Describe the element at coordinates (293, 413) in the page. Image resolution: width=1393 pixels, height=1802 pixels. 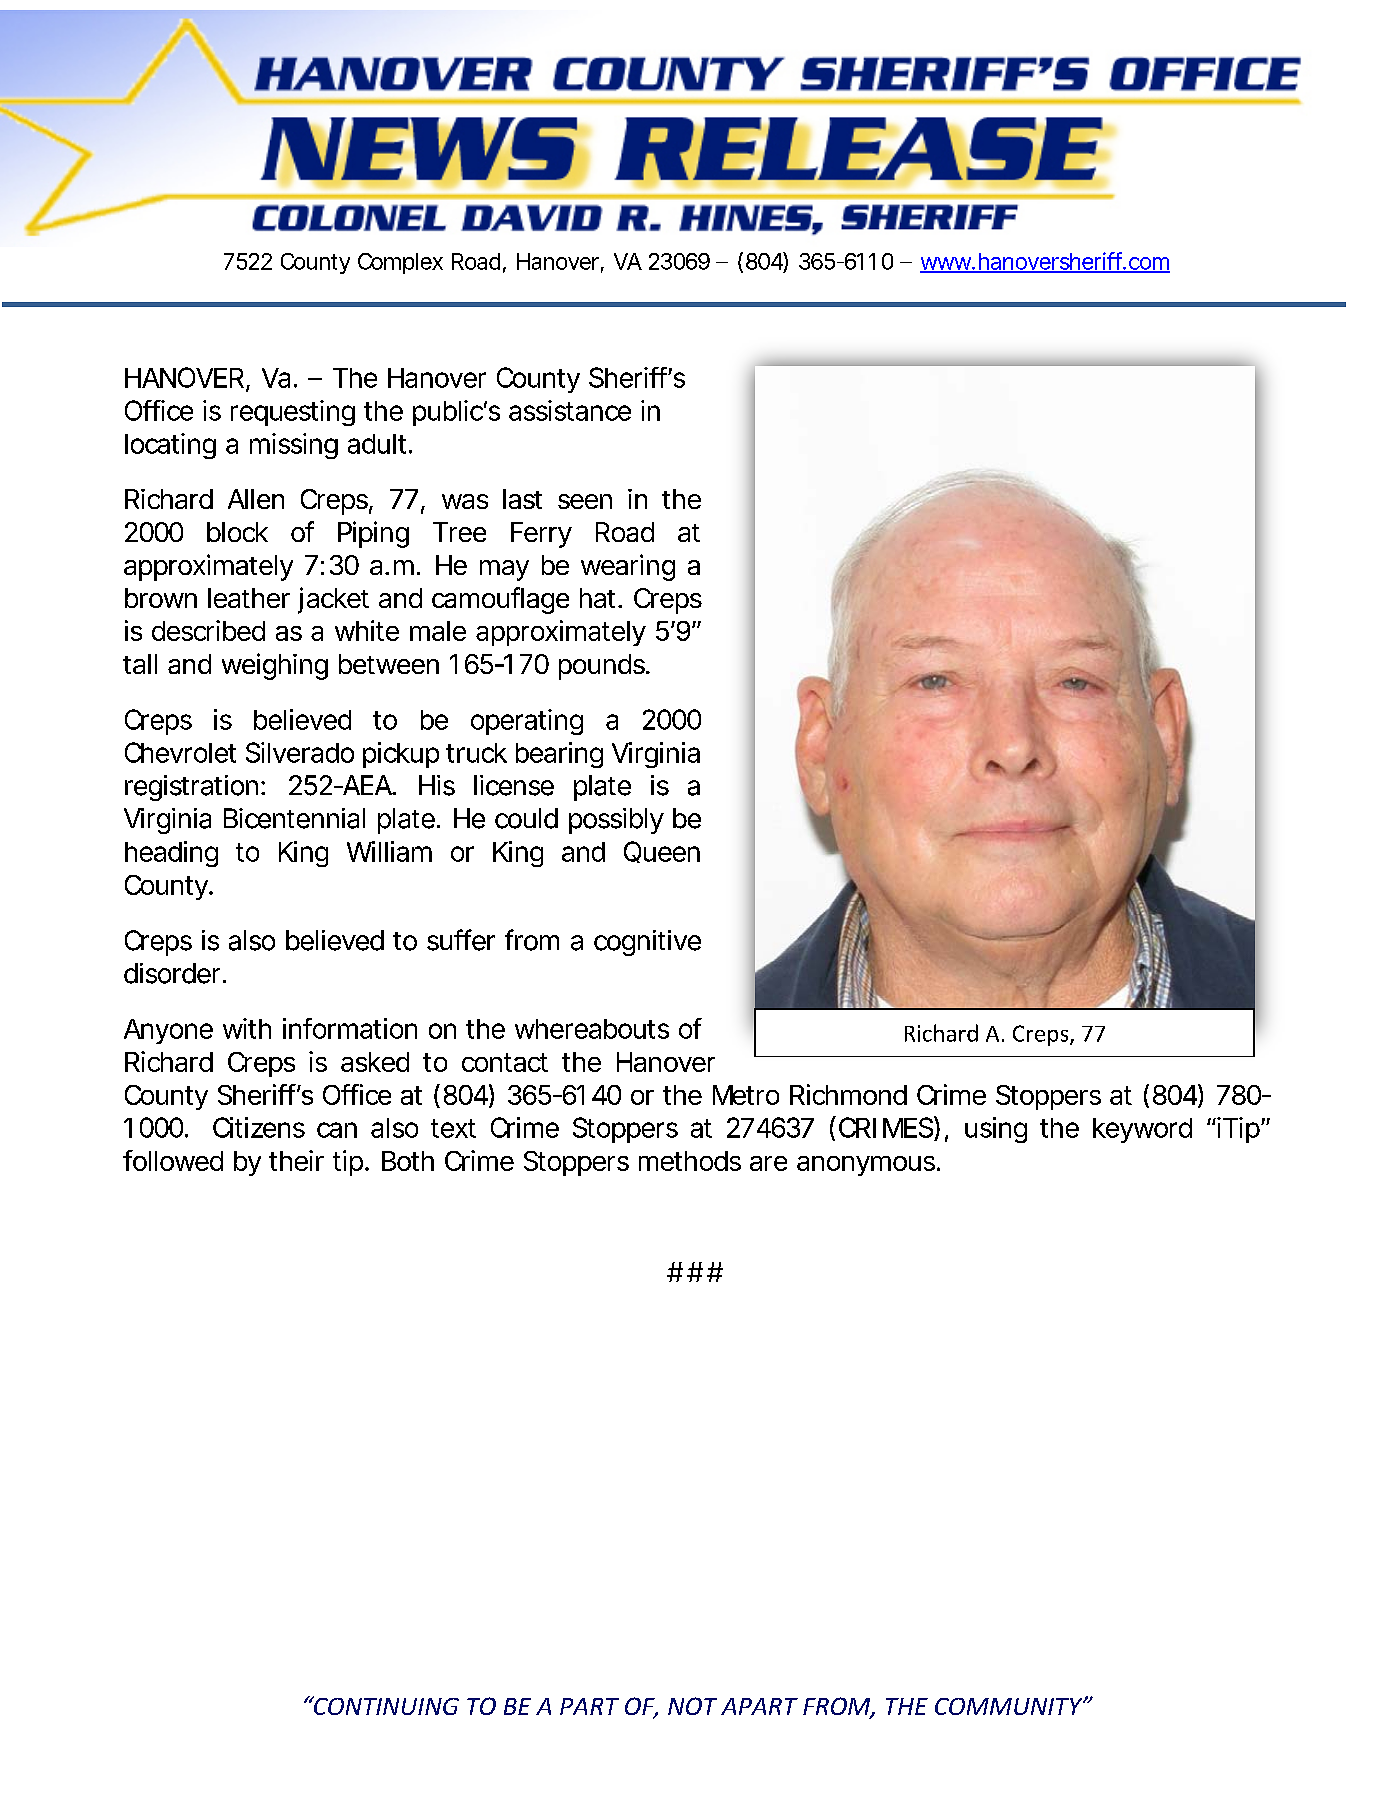
I see `requesting` at that location.
